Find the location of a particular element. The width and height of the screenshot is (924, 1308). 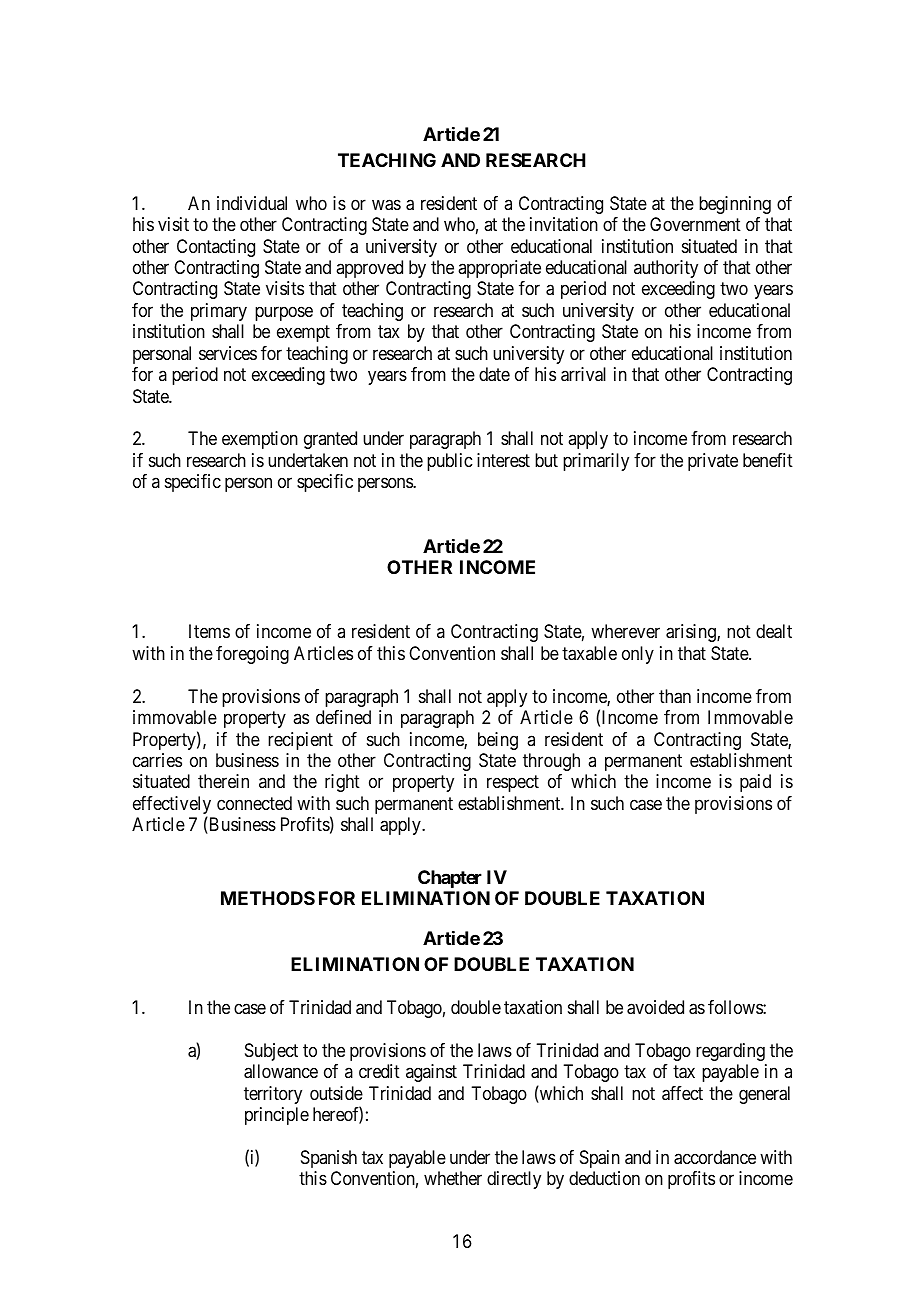

accordance is located at coordinates (715, 1157).
